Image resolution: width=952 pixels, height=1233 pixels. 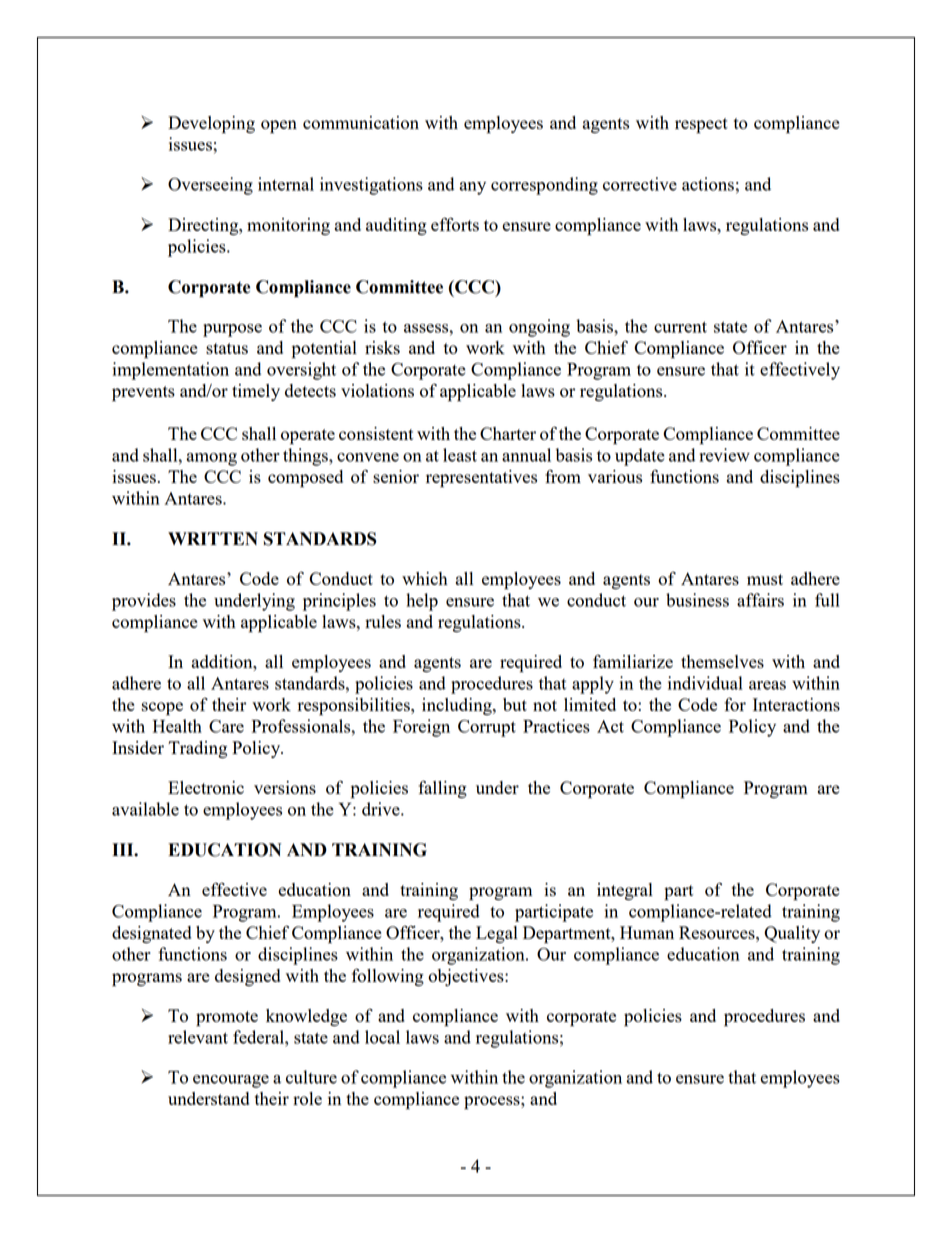 I want to click on any, so click(x=472, y=188).
